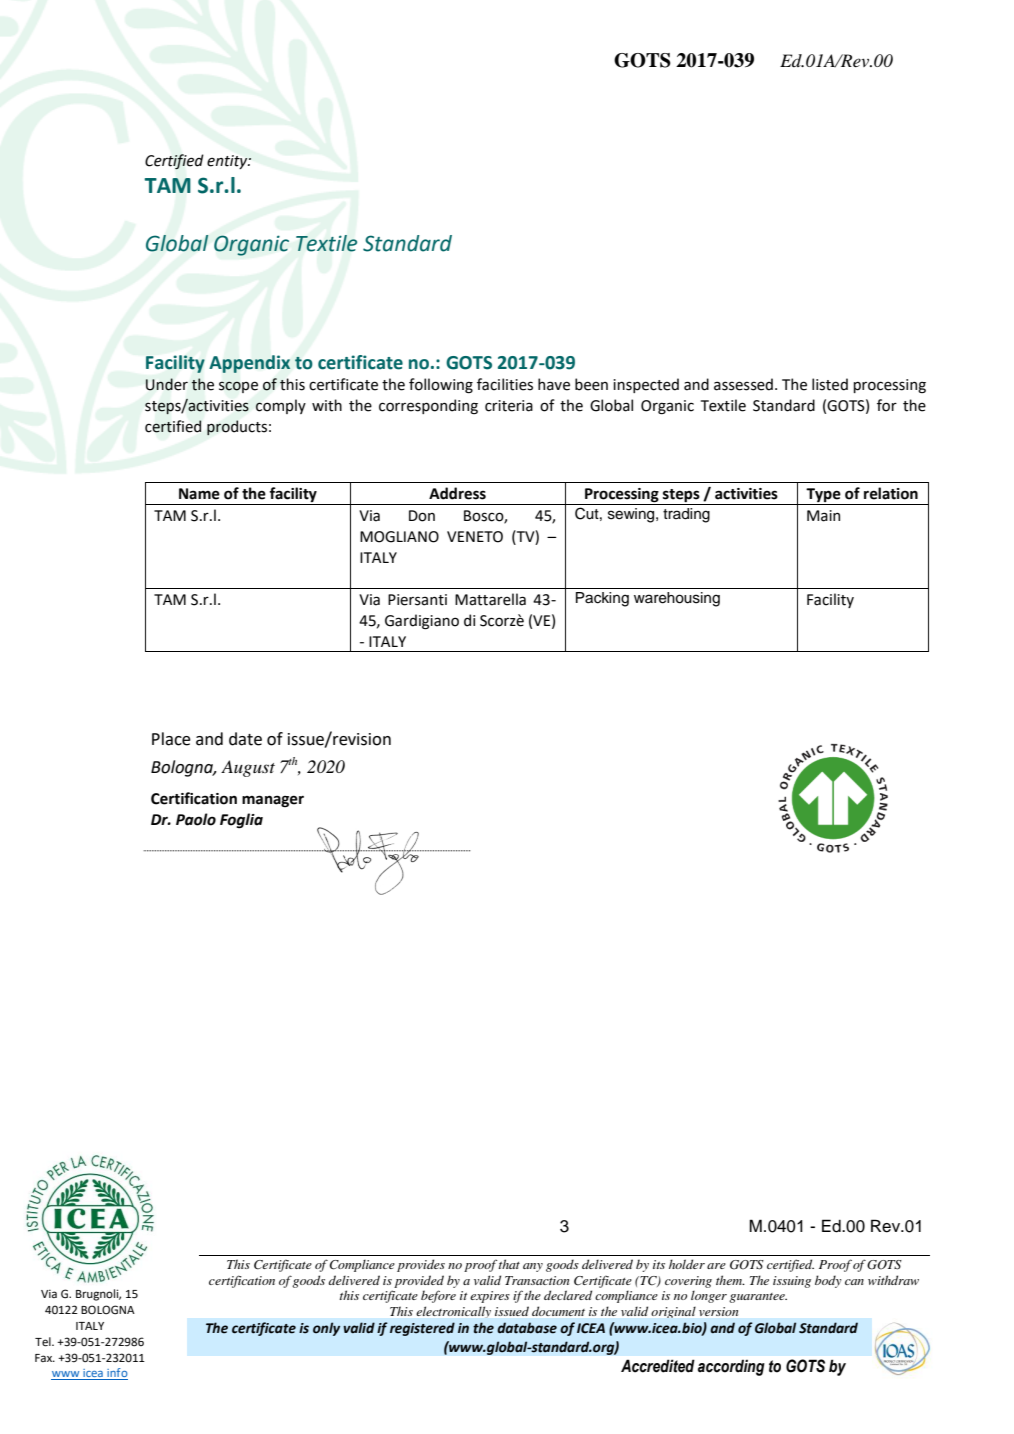 The width and height of the screenshot is (1014, 1434). Describe the element at coordinates (677, 599) in the screenshot. I see `warehousing` at that location.
